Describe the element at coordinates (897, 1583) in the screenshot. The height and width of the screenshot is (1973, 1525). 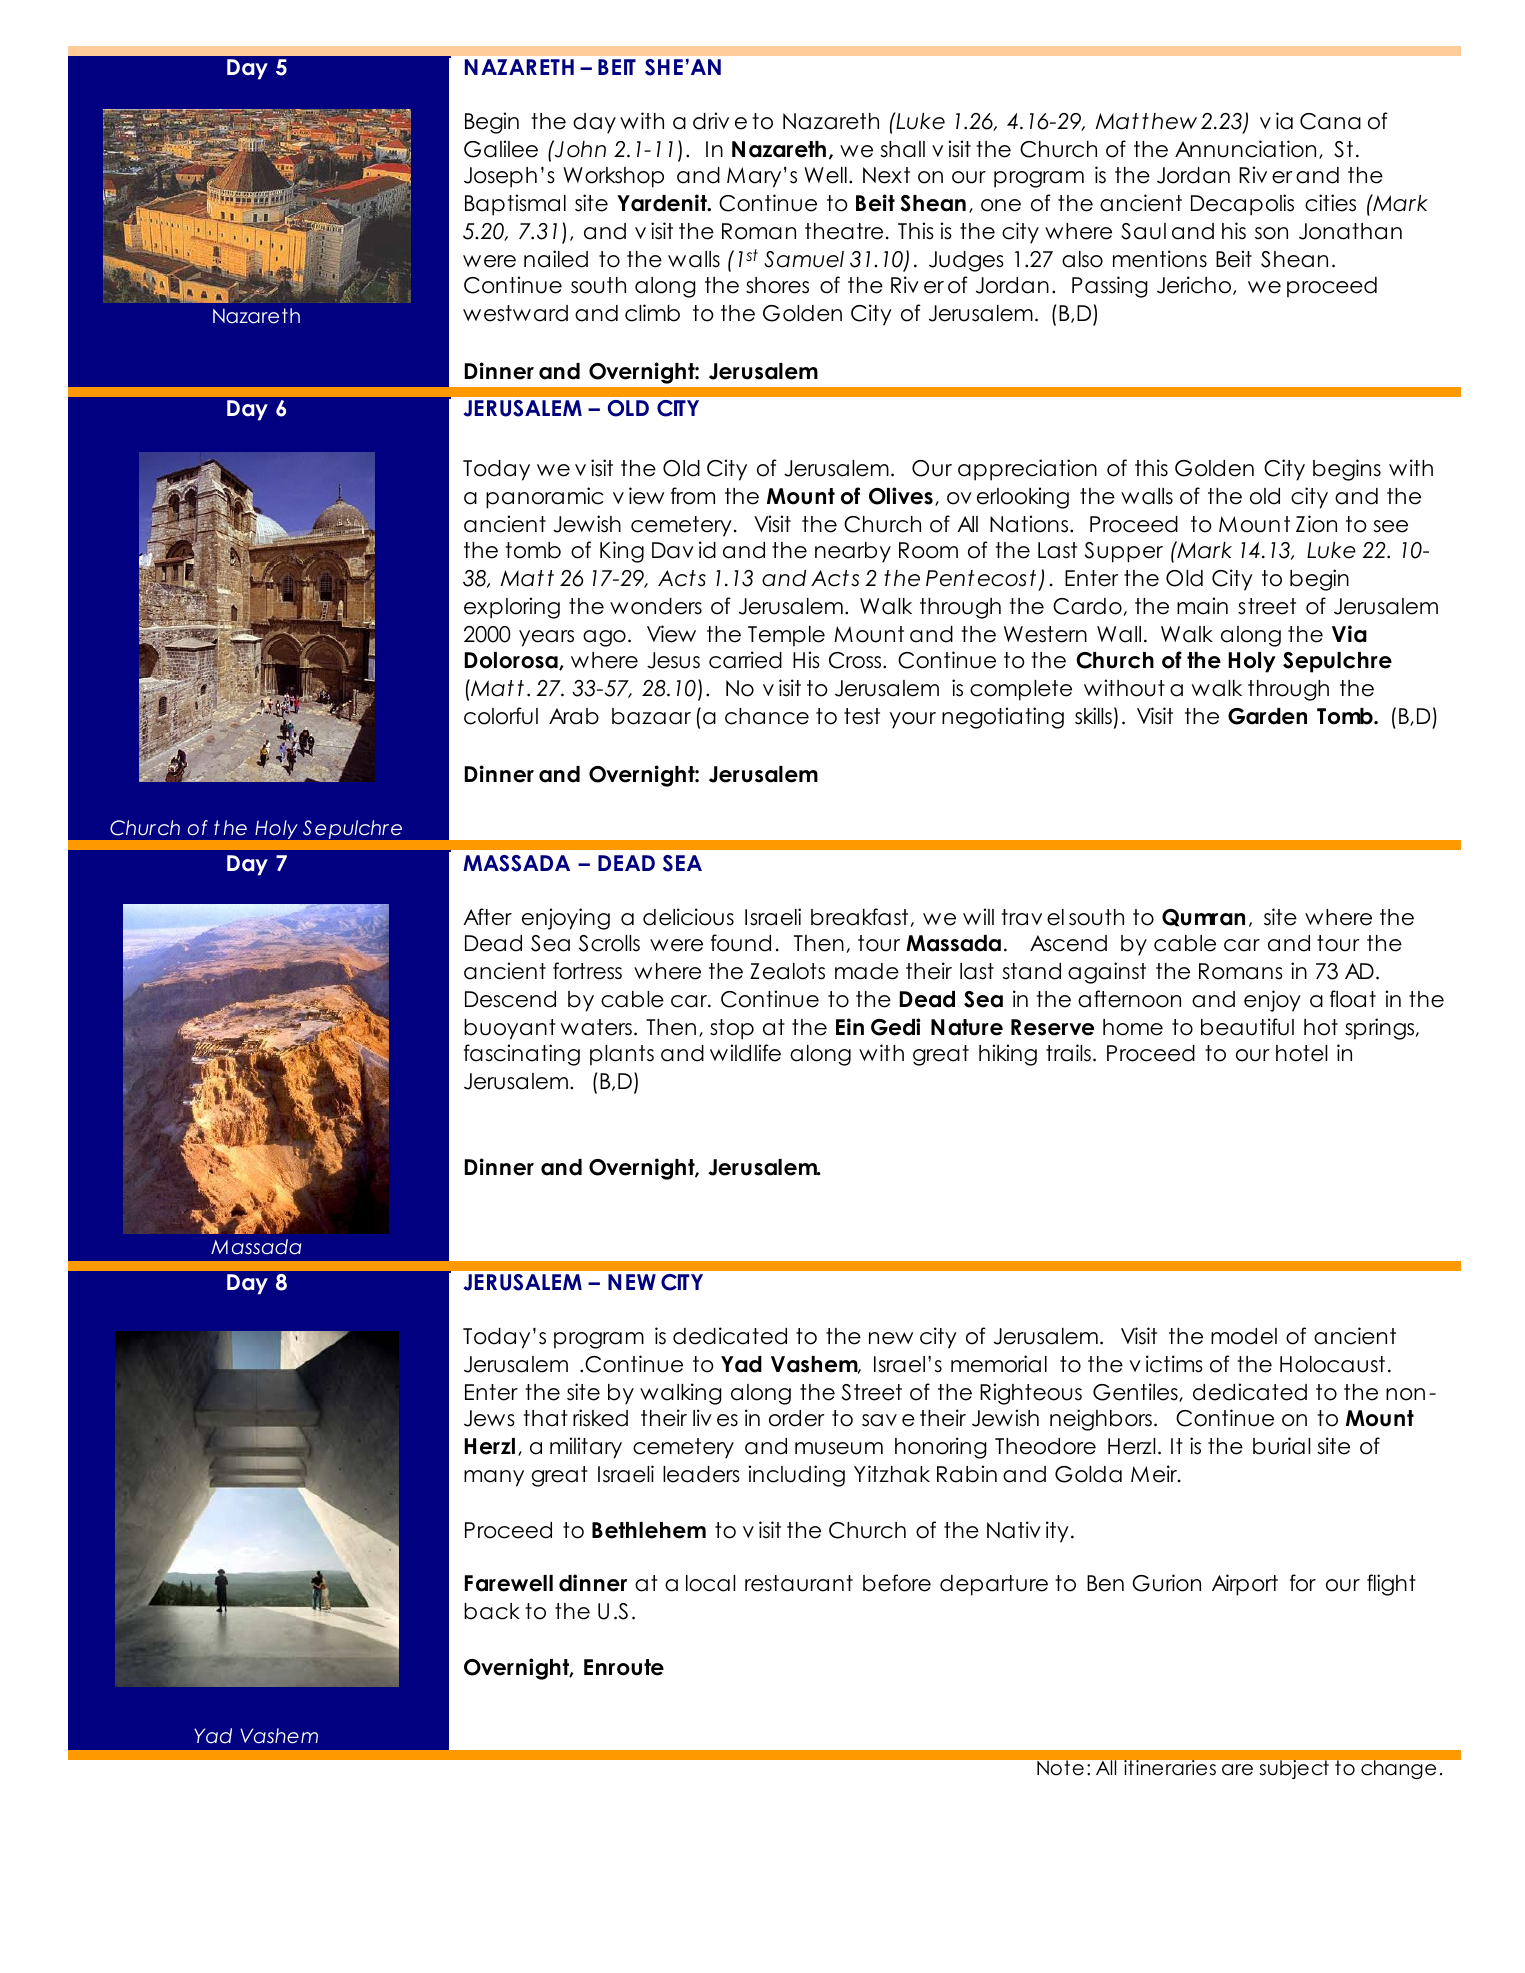
I see `before` at that location.
